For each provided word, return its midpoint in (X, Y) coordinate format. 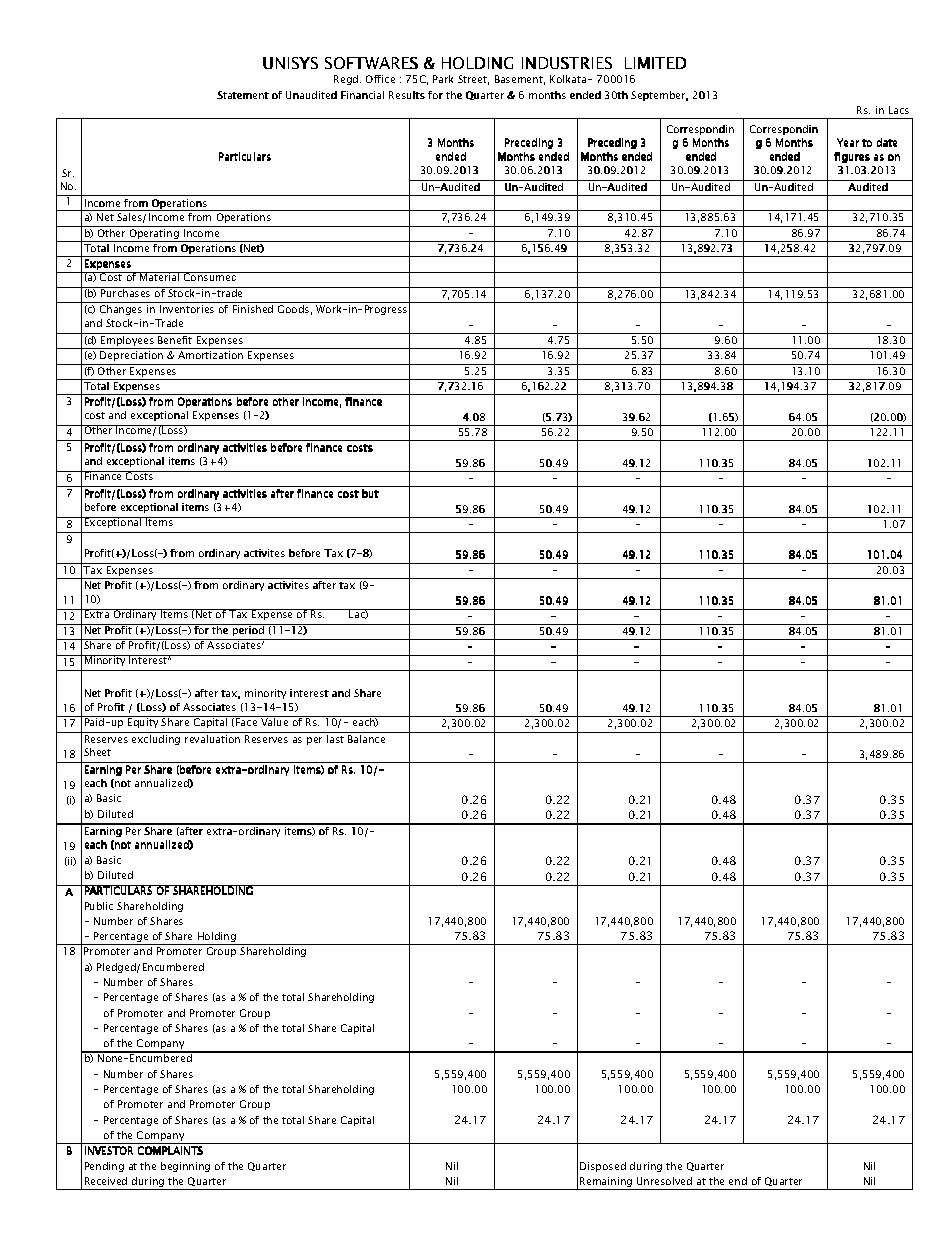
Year (848, 142)
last (335, 739)
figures (852, 157)
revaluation (212, 739)
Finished (253, 309)
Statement (243, 95)
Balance (366, 739)
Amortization (210, 355)
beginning (185, 1167)
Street (473, 80)
